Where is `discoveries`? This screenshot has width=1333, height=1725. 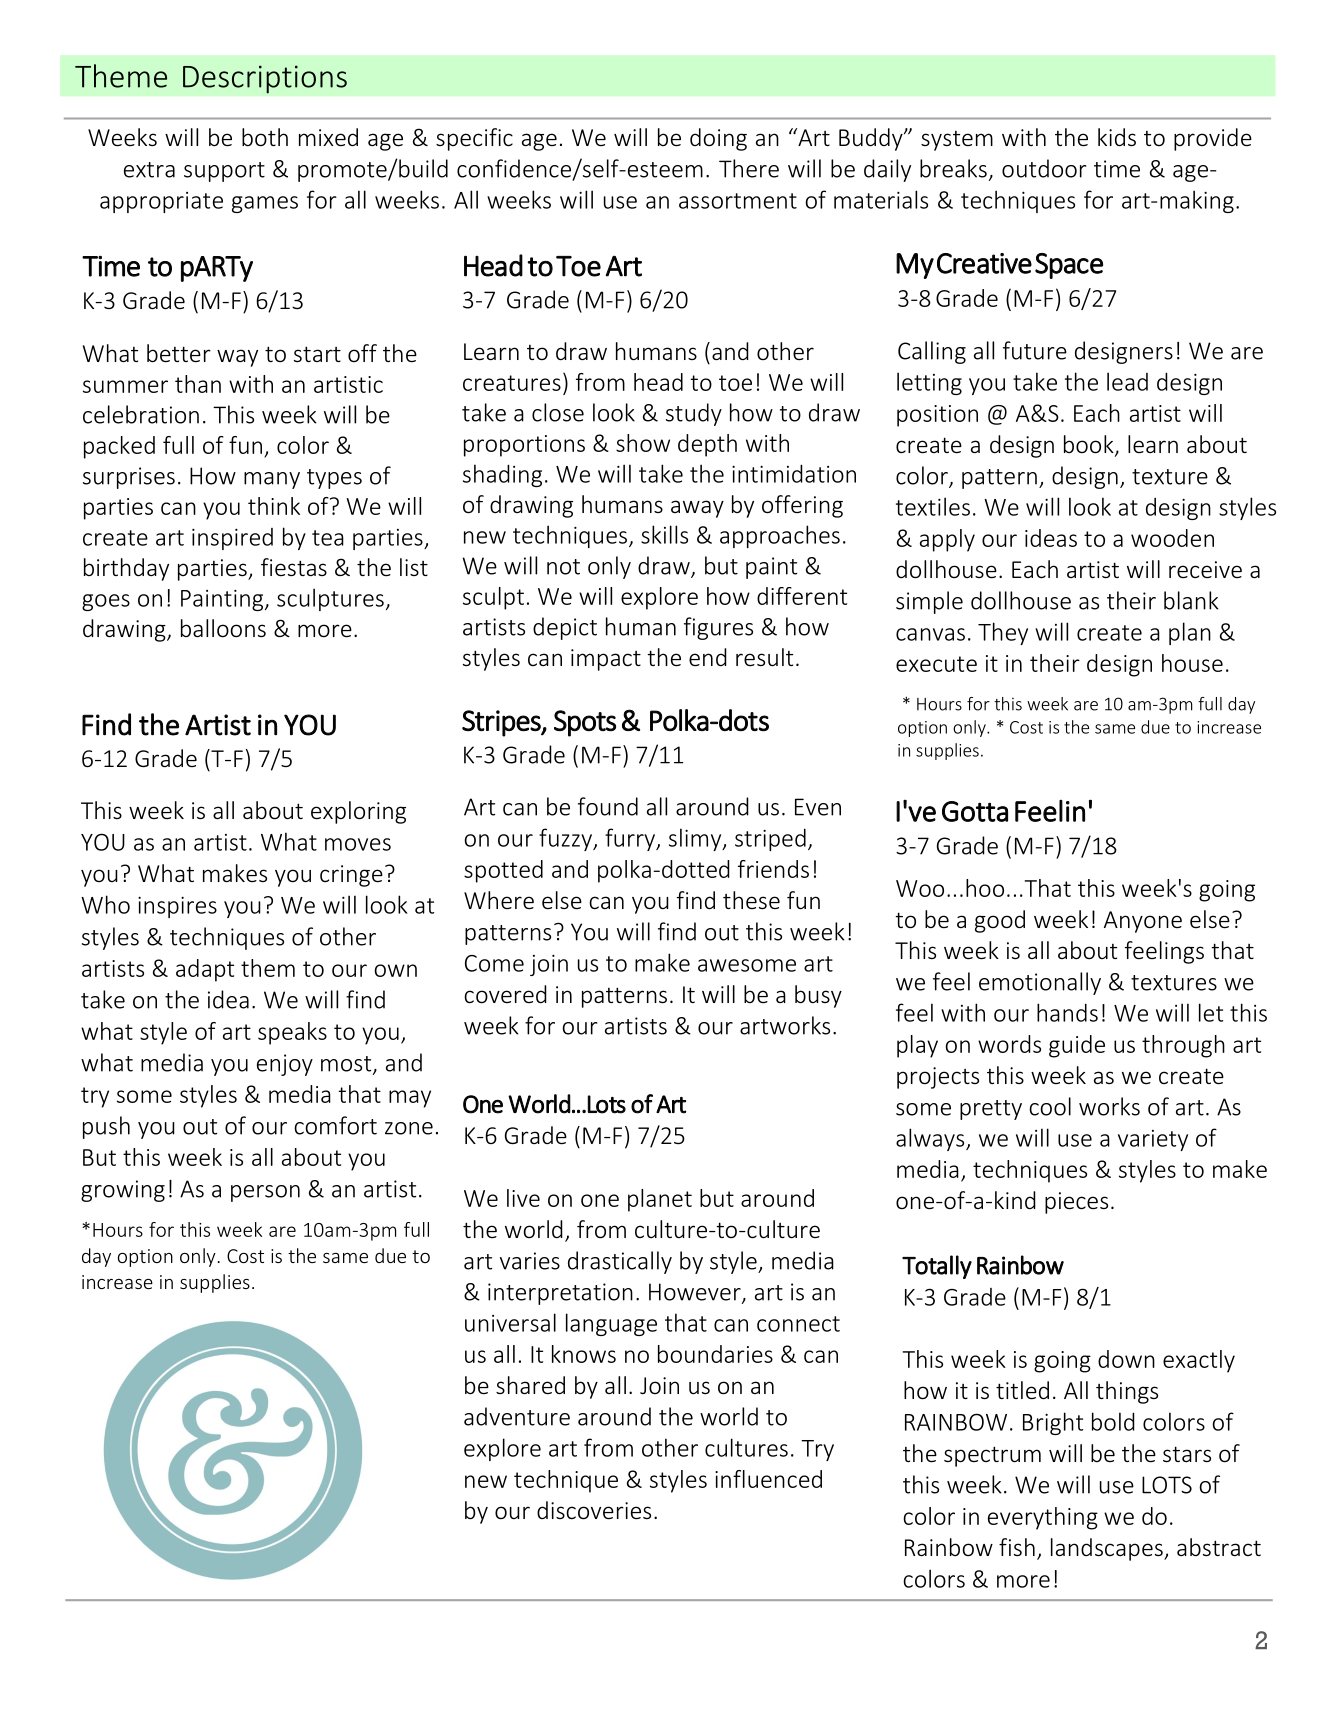 discoveries is located at coordinates (594, 1510).
